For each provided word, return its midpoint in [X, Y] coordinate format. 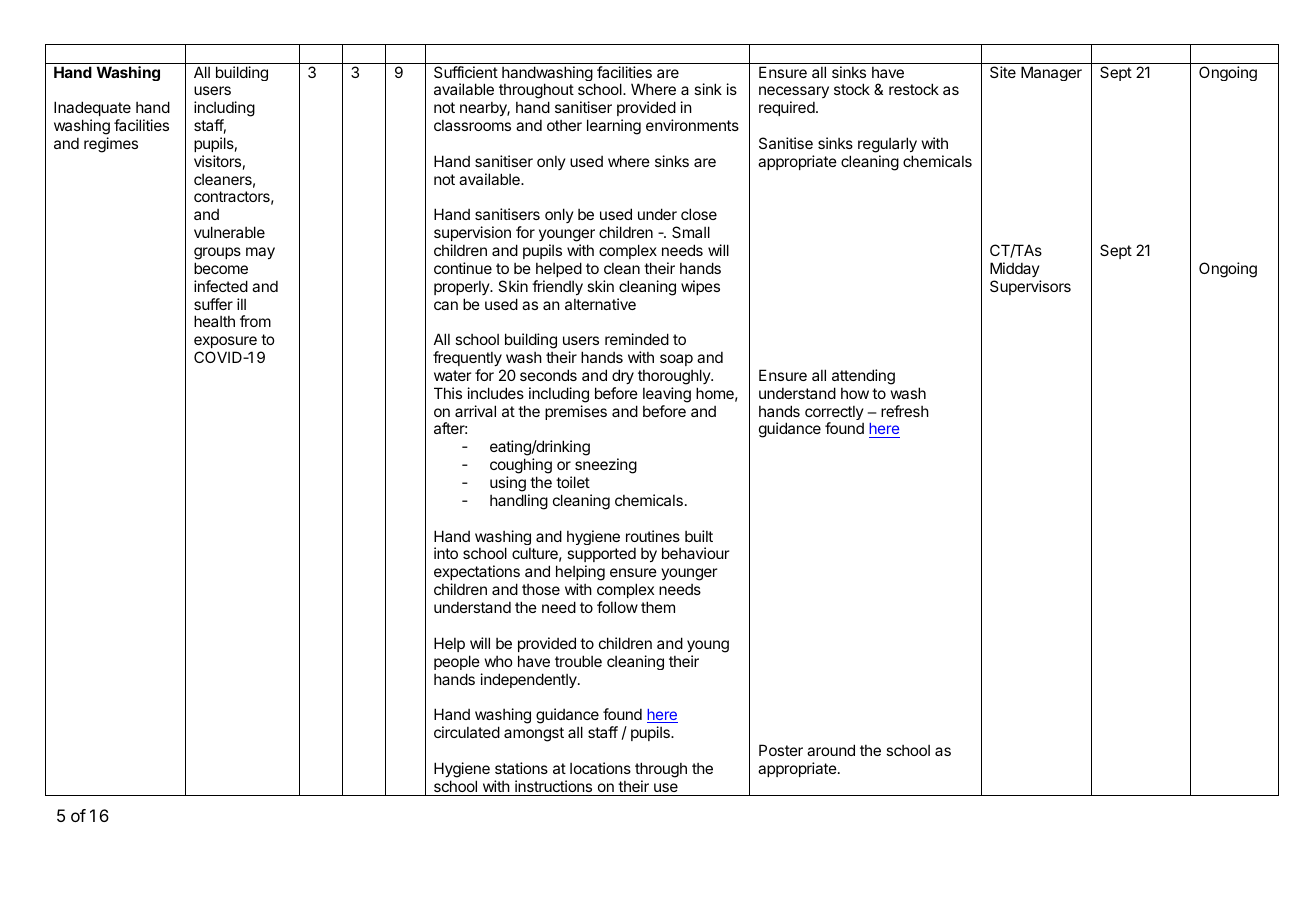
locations [600, 768]
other [564, 125]
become [221, 268]
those [541, 589]
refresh [905, 411]
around [831, 750]
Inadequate [92, 108]
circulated [467, 732]
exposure [225, 342]
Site [1003, 72]
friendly [557, 287]
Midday [1015, 269]
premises [576, 412]
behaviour [695, 553]
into [446, 553]
